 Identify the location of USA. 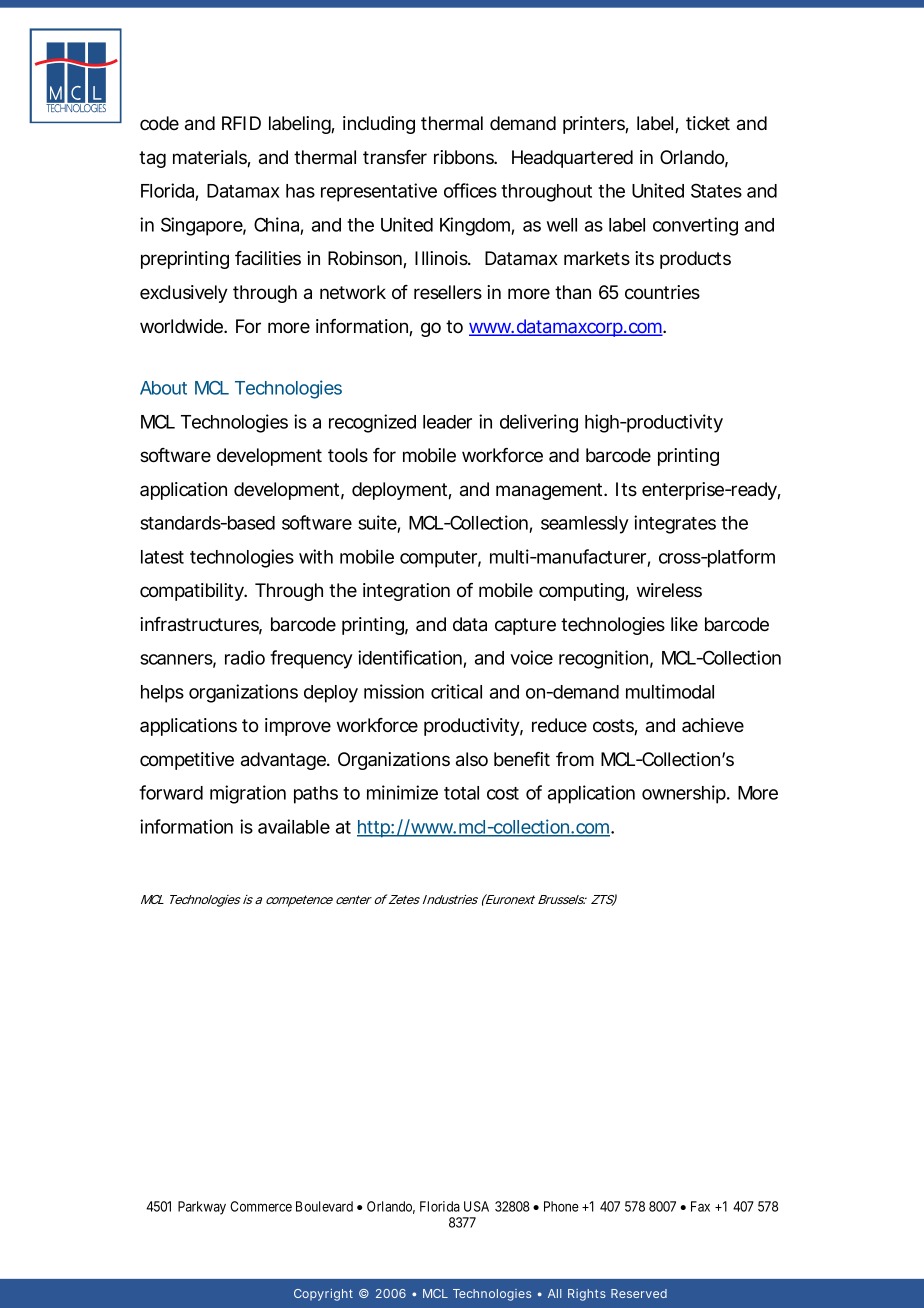
(476, 1206).
